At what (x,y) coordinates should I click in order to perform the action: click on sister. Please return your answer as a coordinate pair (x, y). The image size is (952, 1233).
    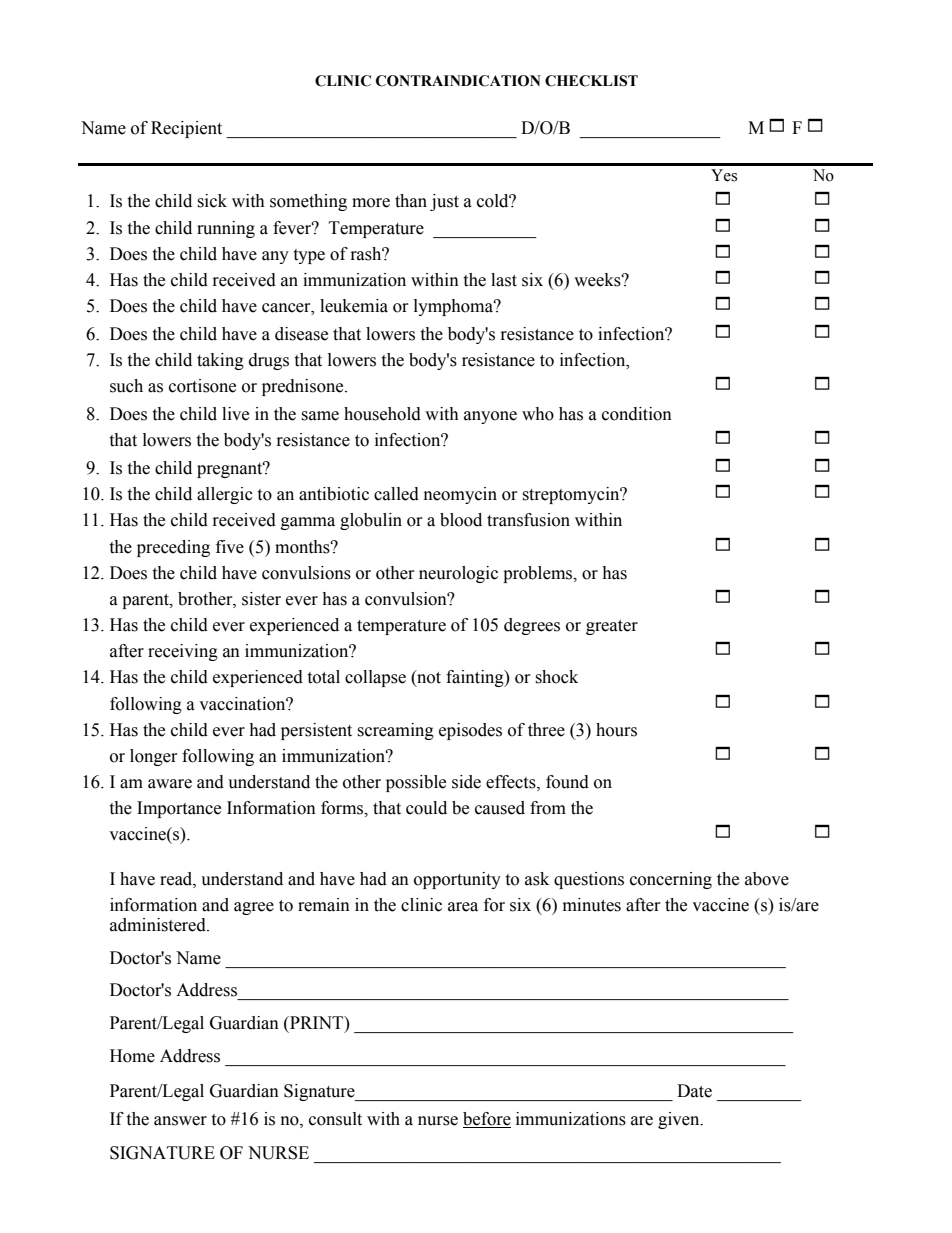
    Looking at the image, I should click on (261, 599).
